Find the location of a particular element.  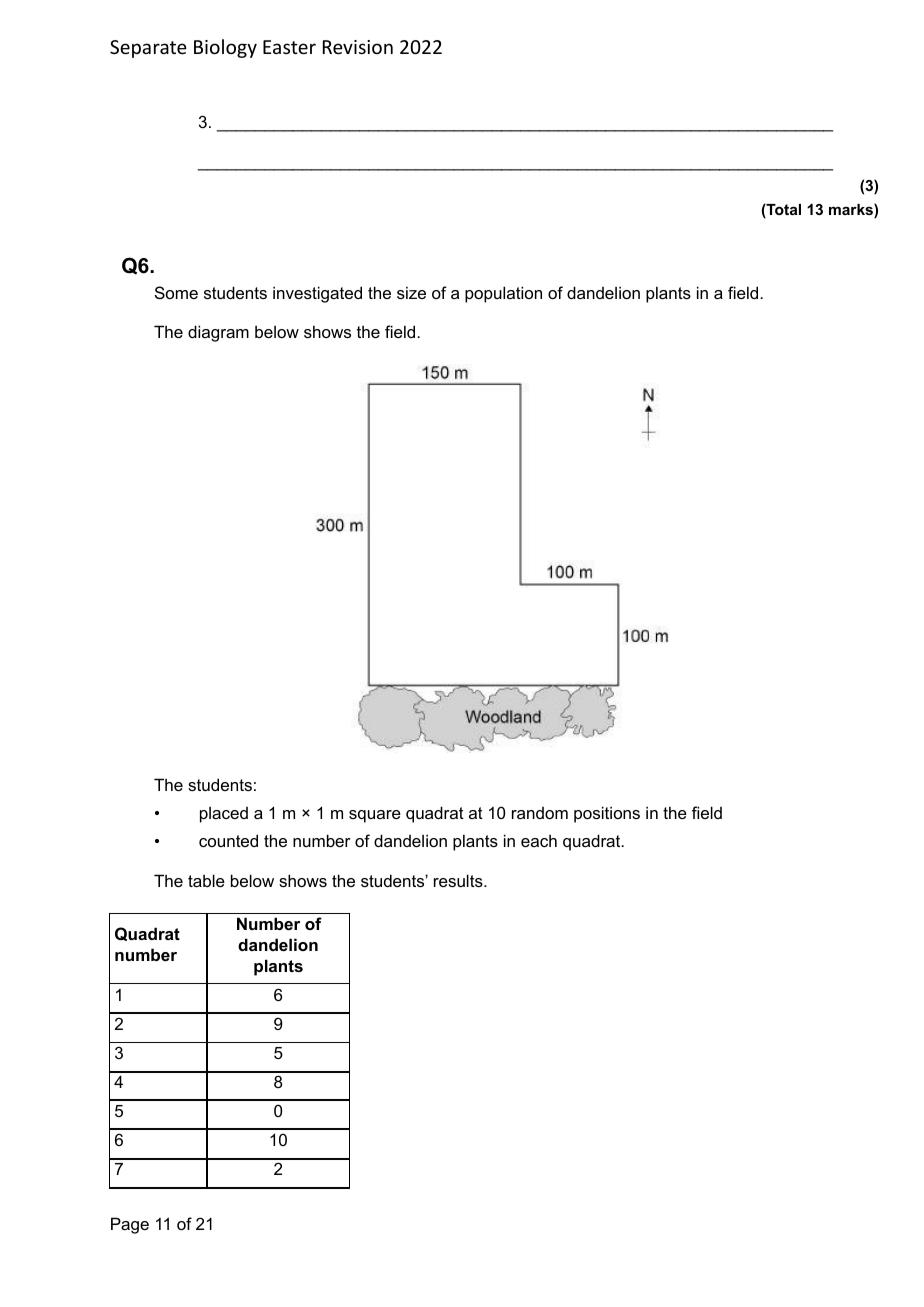

population is located at coordinates (503, 294).
